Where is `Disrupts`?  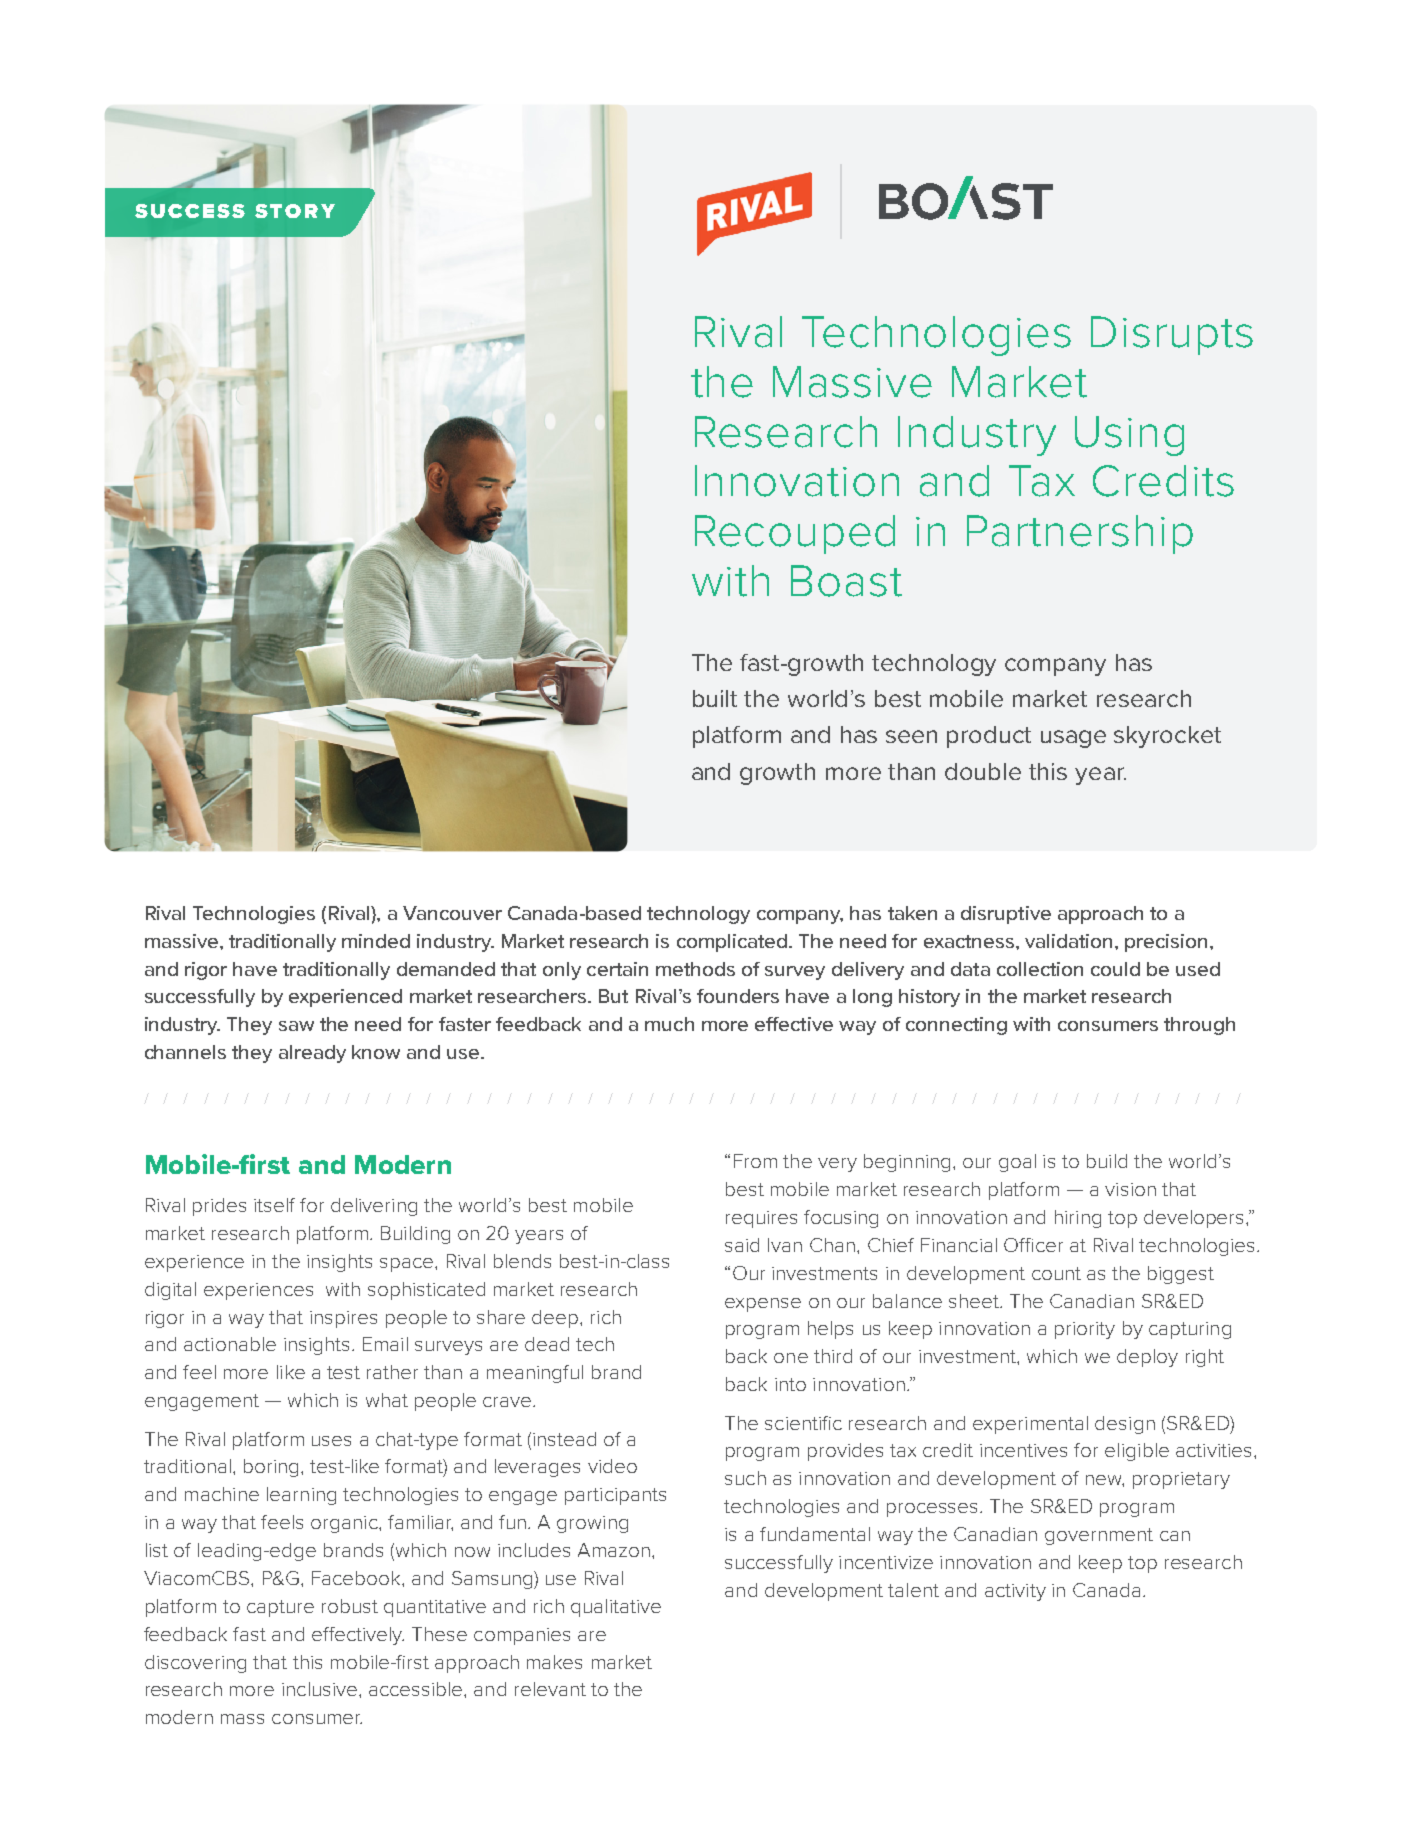 Disrupts is located at coordinates (1172, 335).
